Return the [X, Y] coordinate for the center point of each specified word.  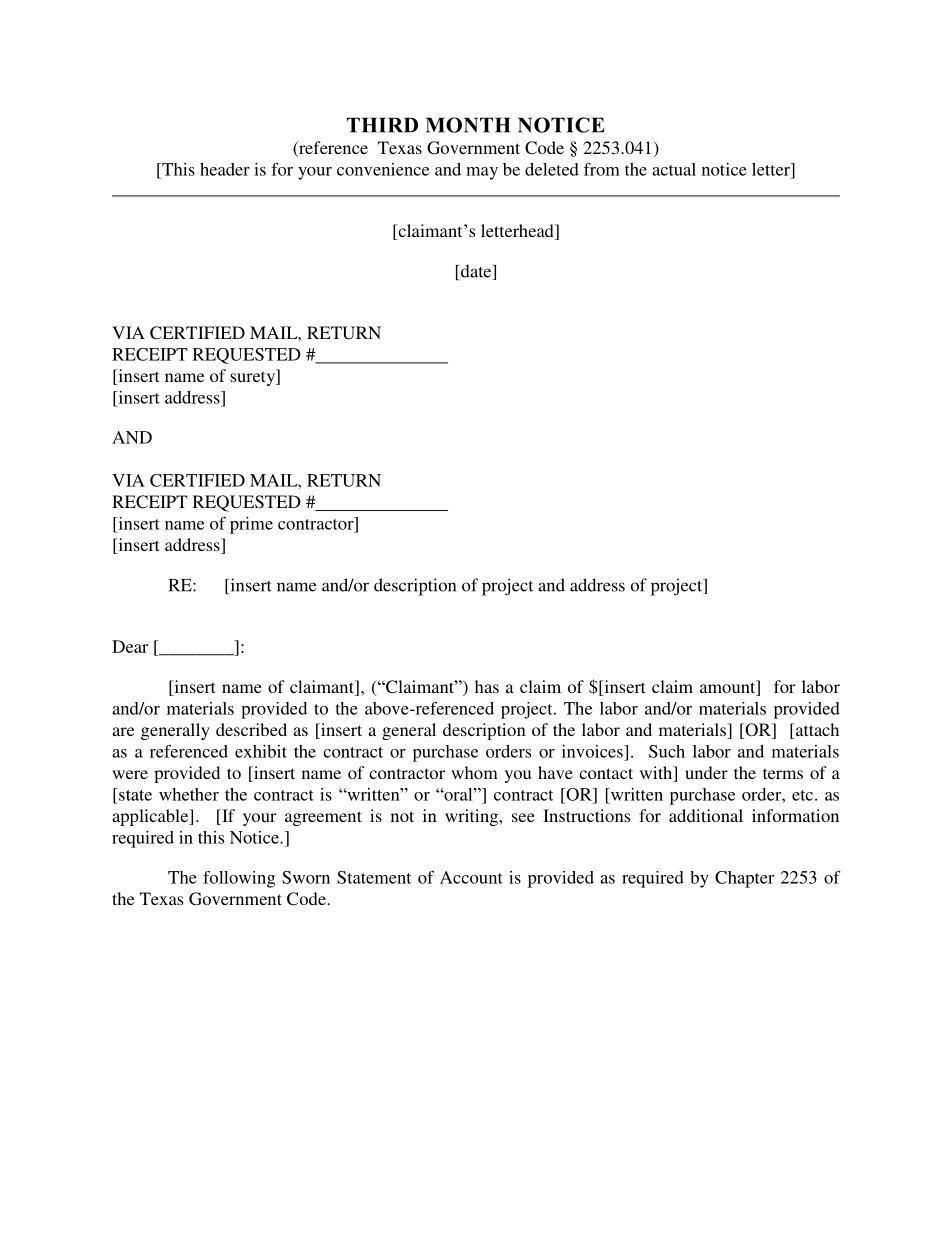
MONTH [468, 125]
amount [729, 688]
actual [674, 169]
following [239, 879]
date [476, 272]
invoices [593, 751]
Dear [130, 646]
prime [251, 525]
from [602, 169]
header [225, 169]
